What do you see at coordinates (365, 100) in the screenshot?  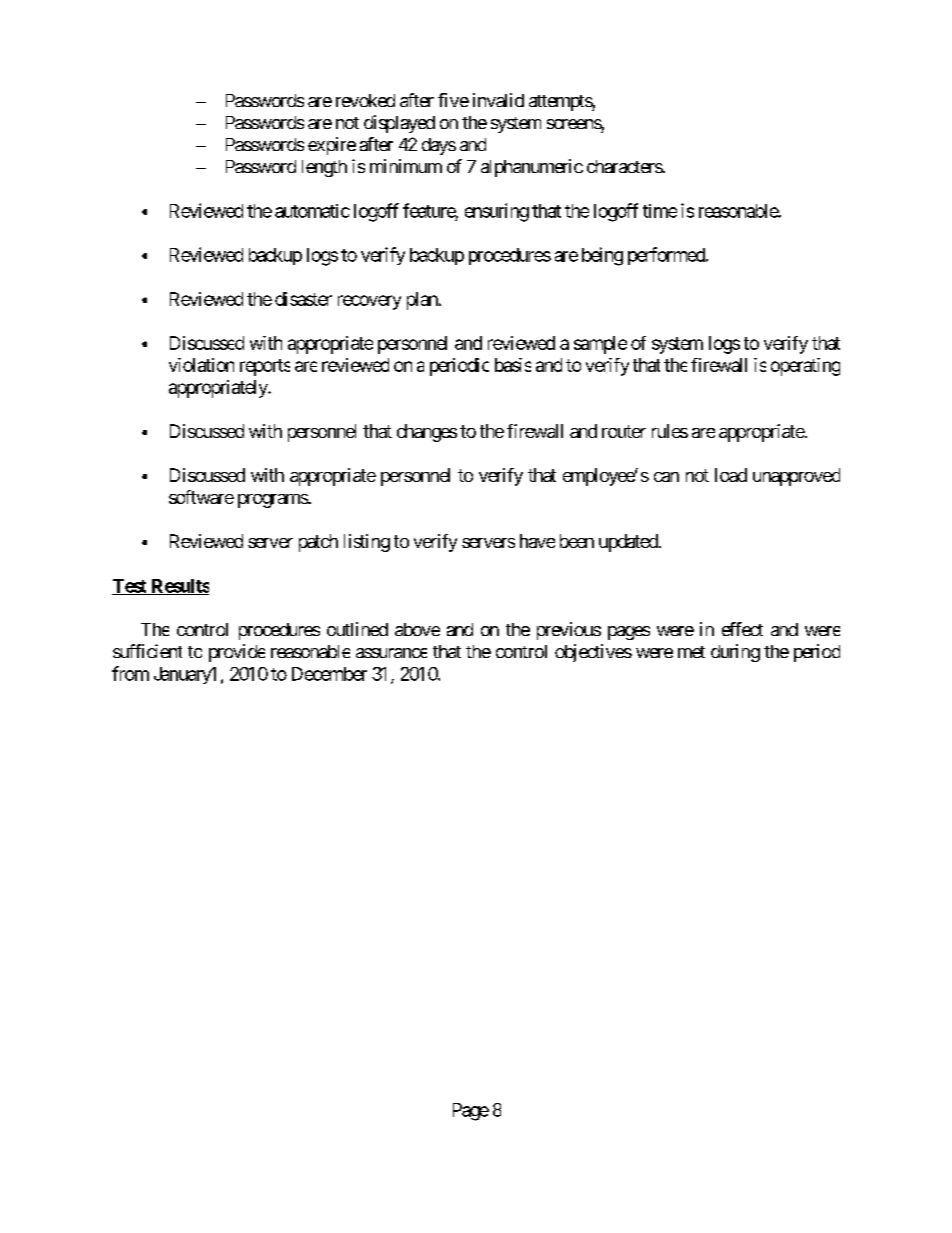 I see `revoked` at bounding box center [365, 100].
